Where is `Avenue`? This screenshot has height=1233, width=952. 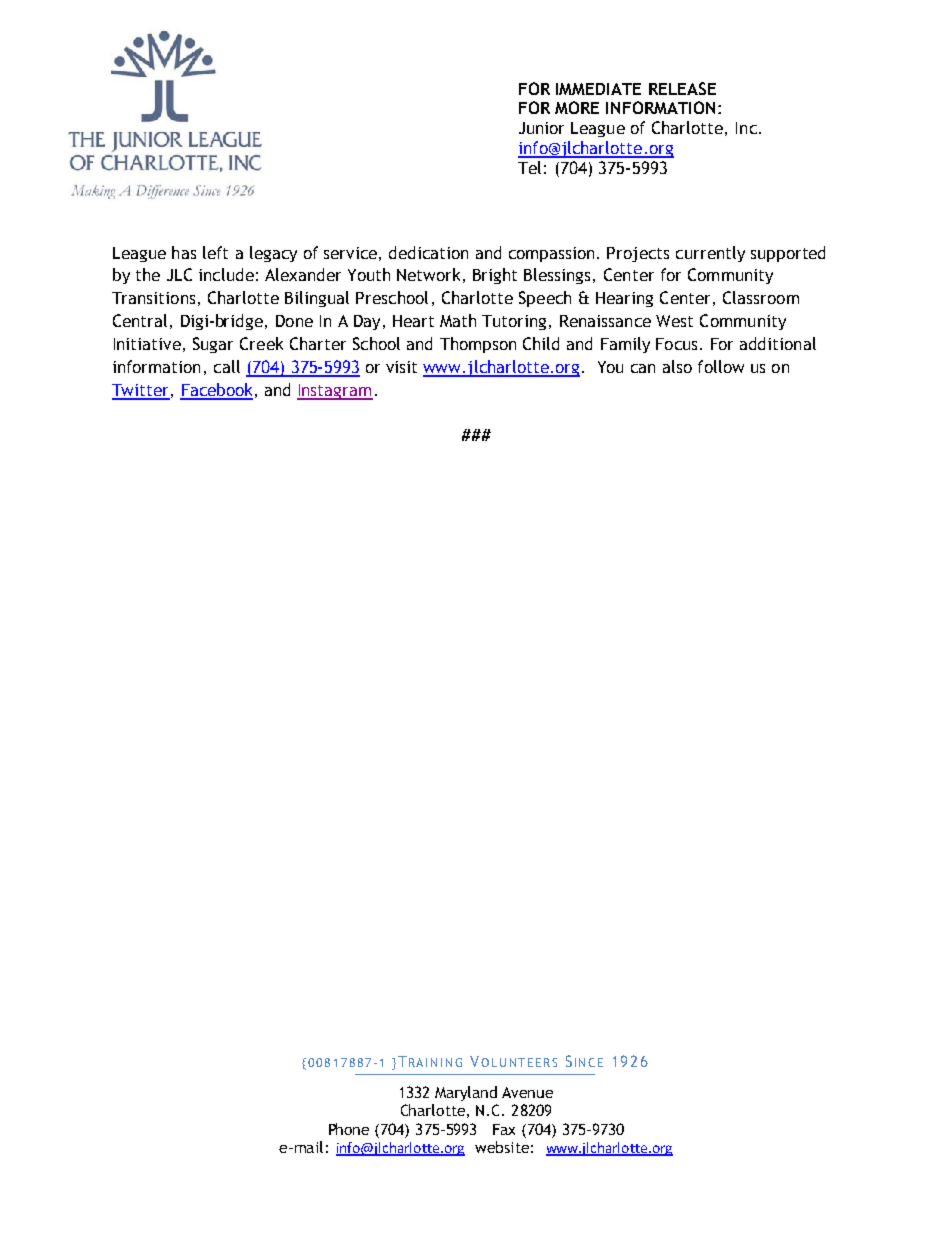 Avenue is located at coordinates (527, 1092).
